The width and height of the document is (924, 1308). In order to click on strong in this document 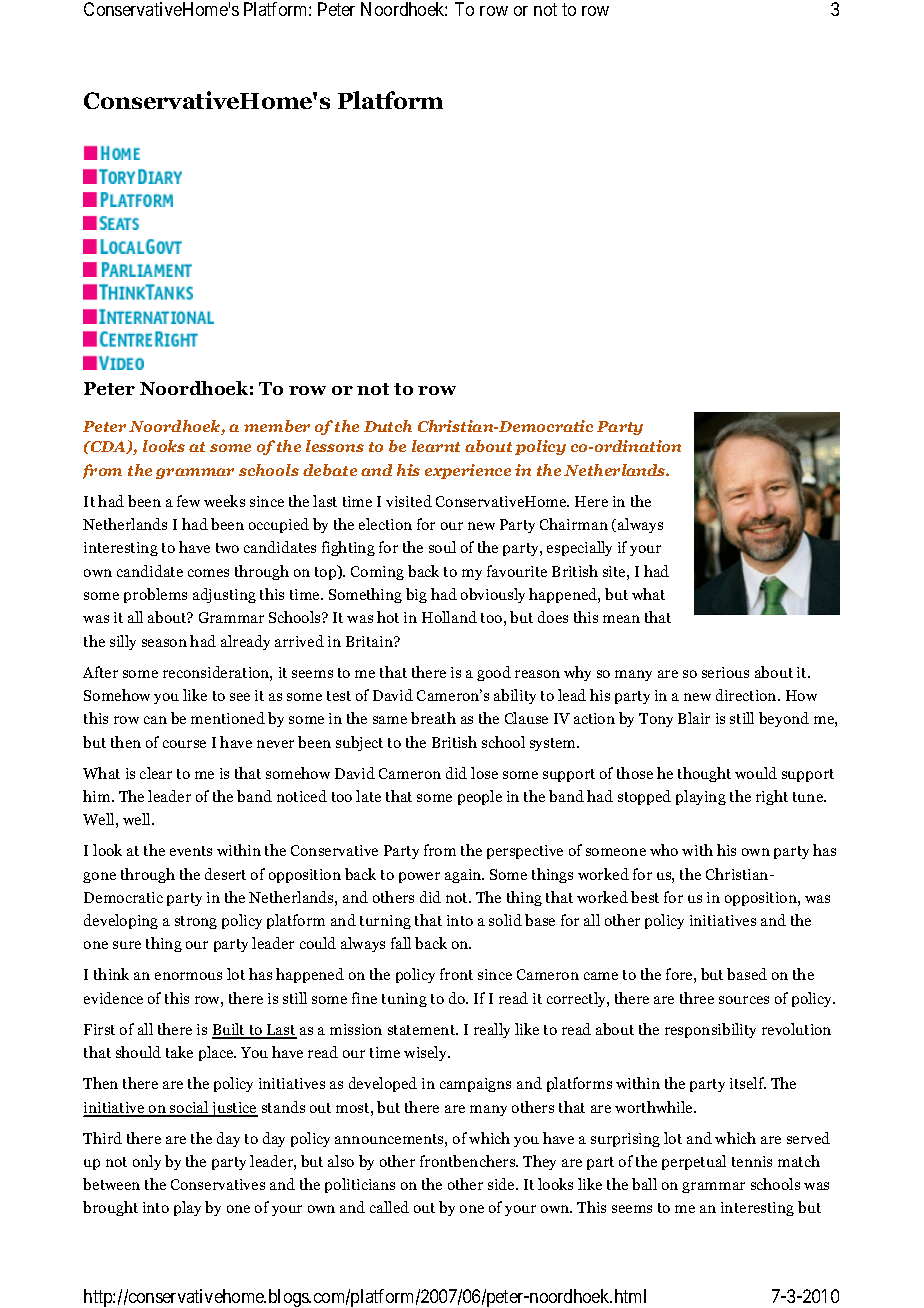, I will do `click(196, 922)`.
